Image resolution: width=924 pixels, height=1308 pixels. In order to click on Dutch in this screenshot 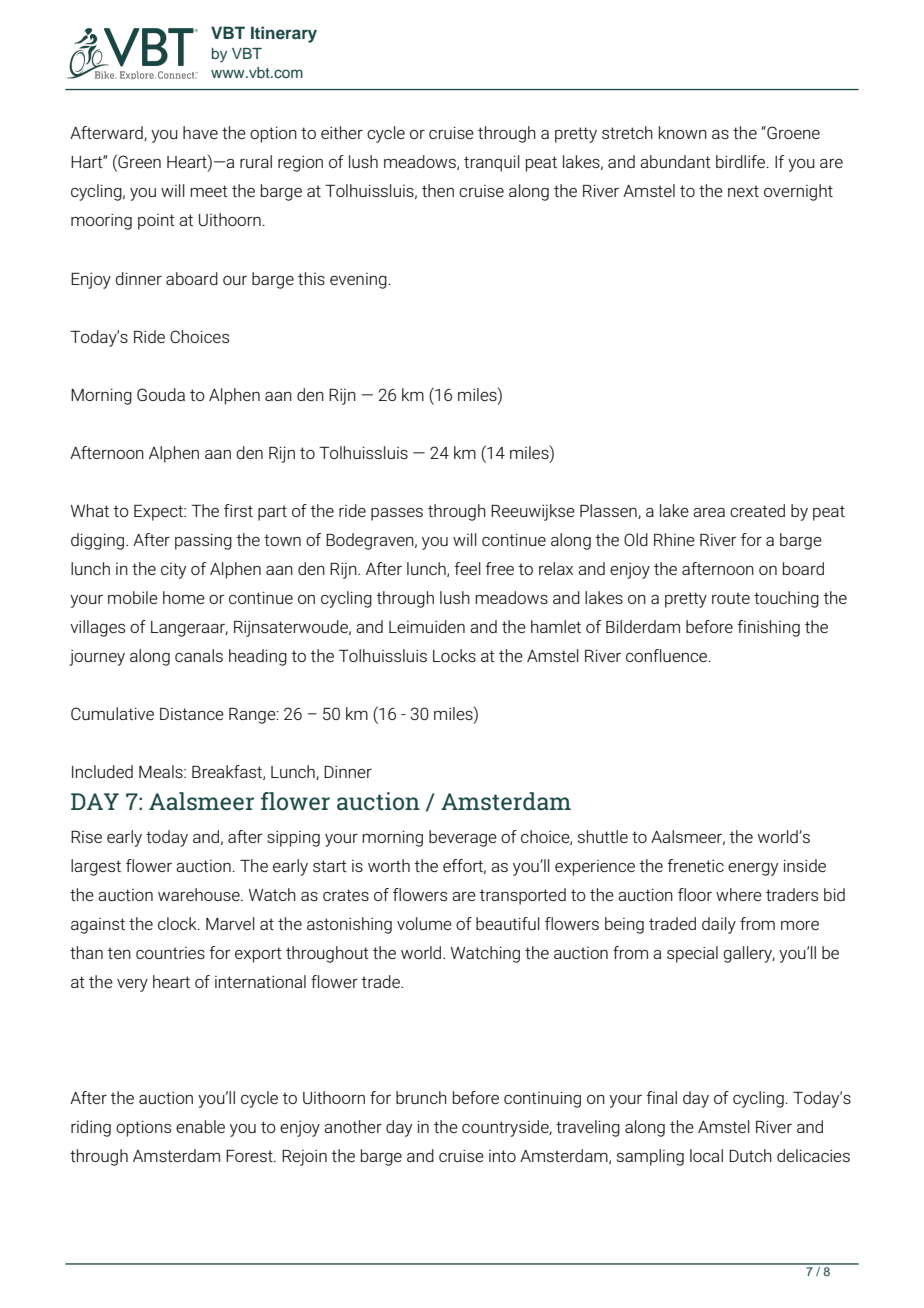, I will do `click(750, 1155)`.
